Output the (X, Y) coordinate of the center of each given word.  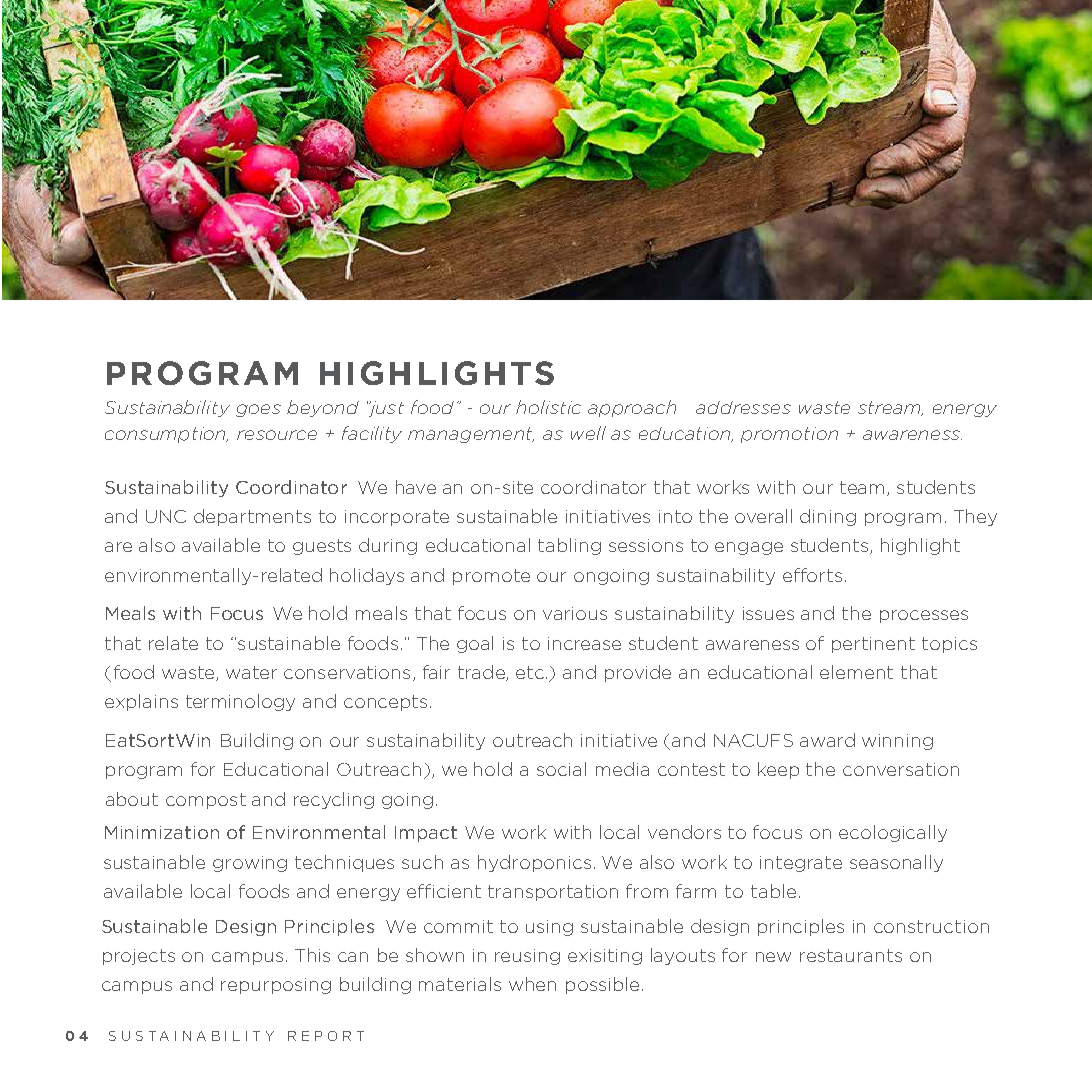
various (575, 613)
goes (258, 410)
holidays (367, 576)
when (532, 984)
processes (924, 616)
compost (206, 801)
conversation (901, 769)
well (588, 433)
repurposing (276, 986)
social (561, 769)
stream (890, 408)
